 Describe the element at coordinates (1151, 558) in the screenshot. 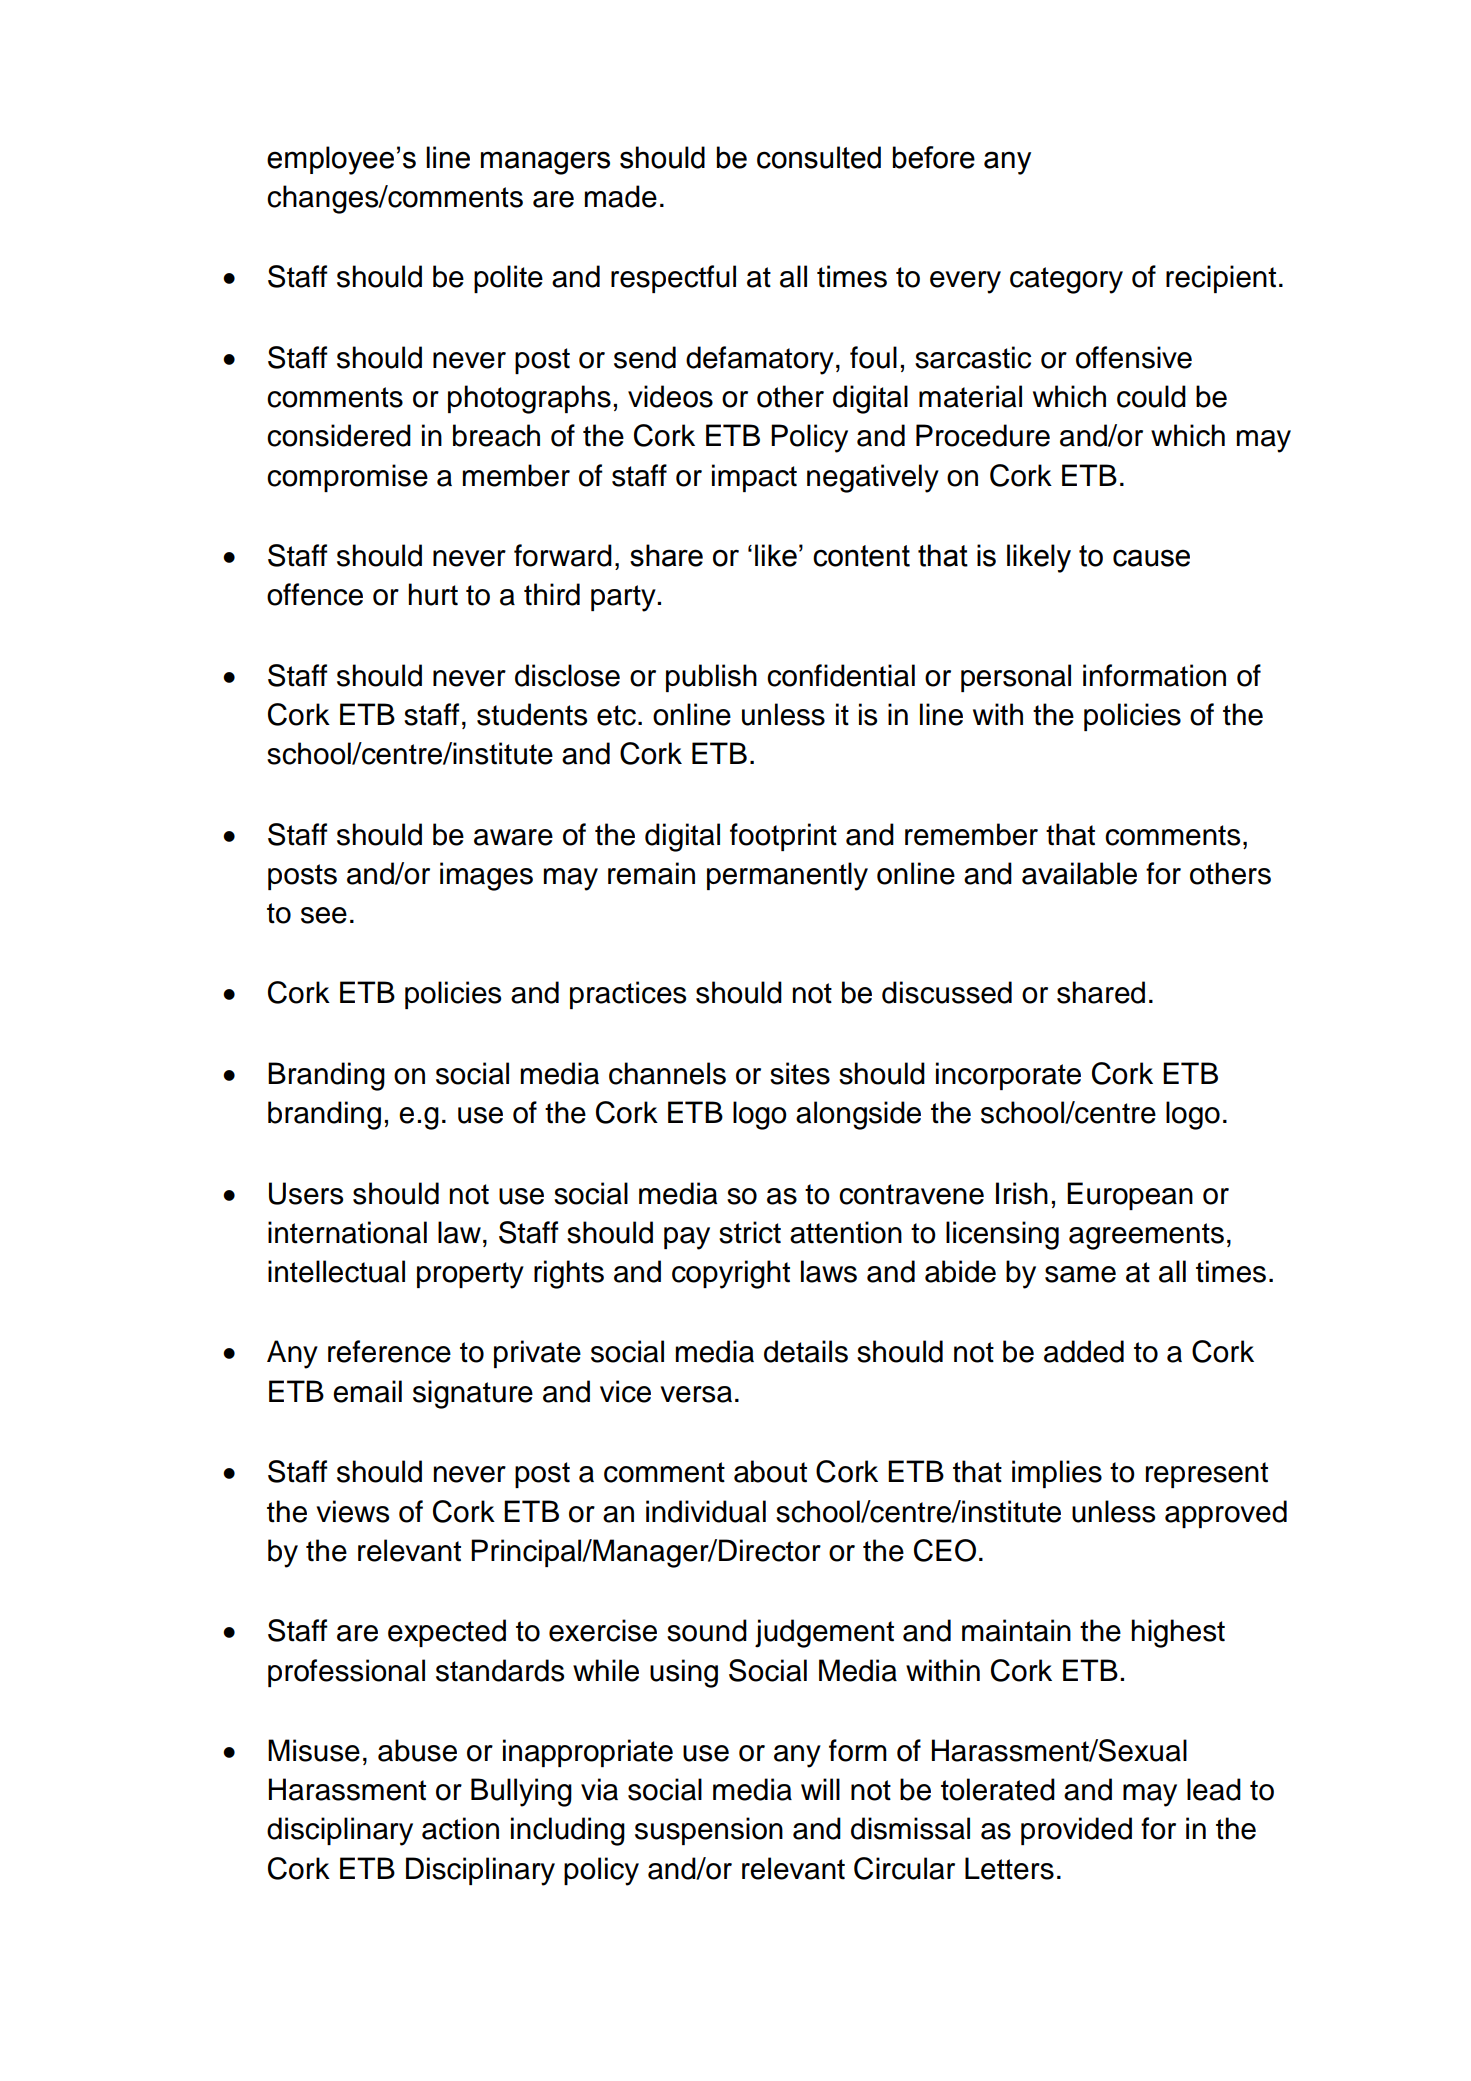

I see `cause` at that location.
